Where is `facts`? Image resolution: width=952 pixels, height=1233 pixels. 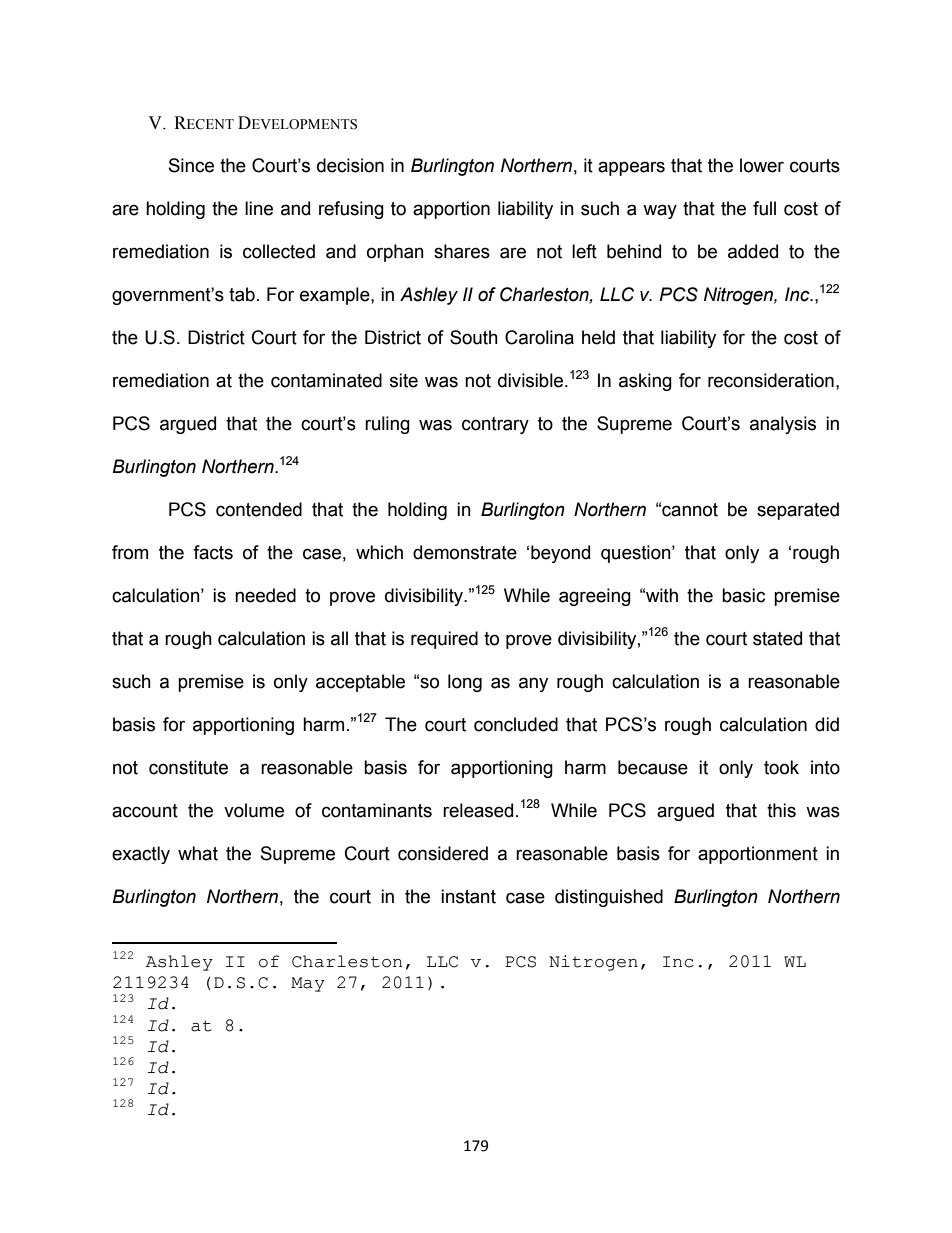 facts is located at coordinates (213, 552).
